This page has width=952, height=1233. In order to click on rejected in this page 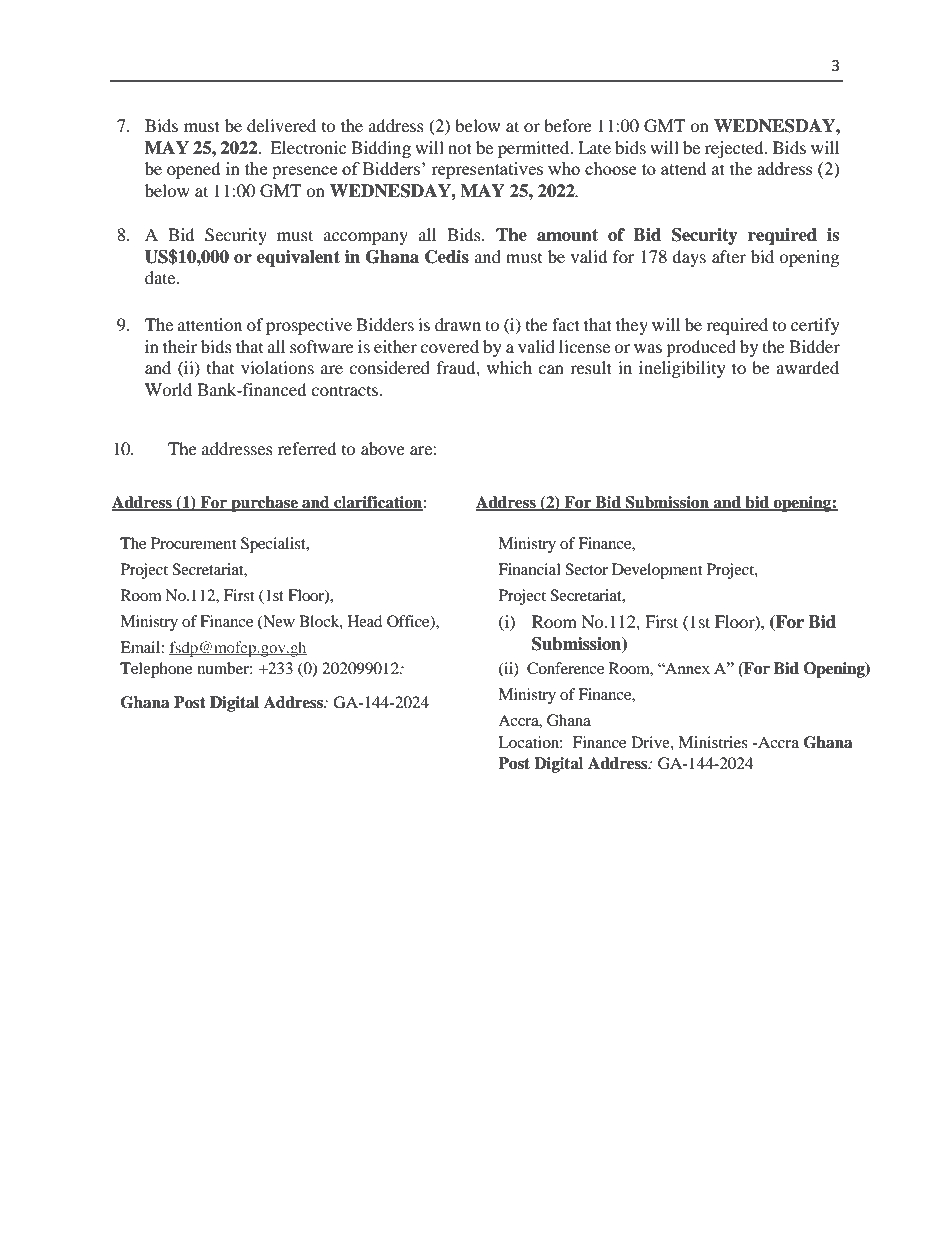, I will do `click(735, 149)`.
